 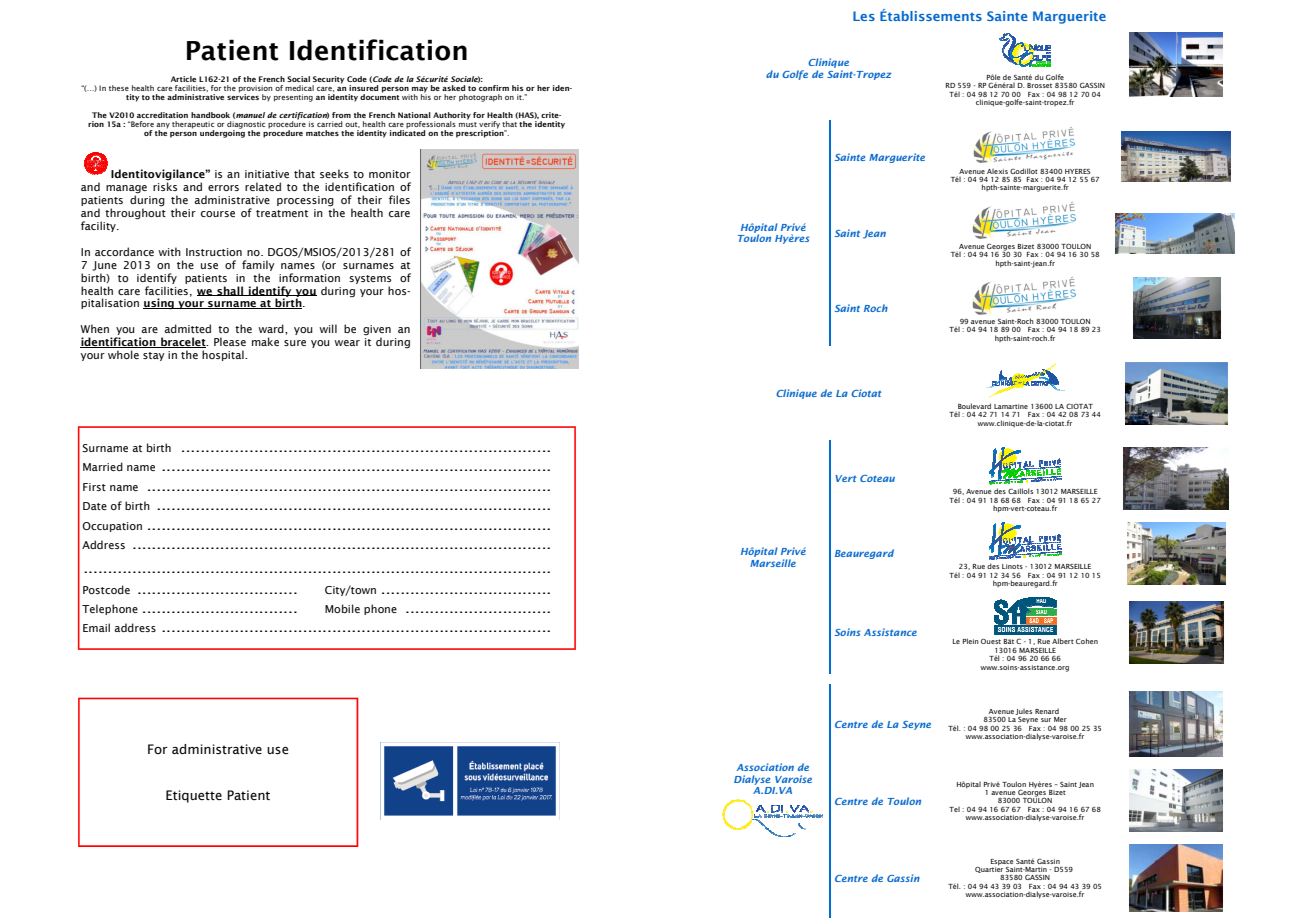 I want to click on handbook, so click(x=210, y=115).
